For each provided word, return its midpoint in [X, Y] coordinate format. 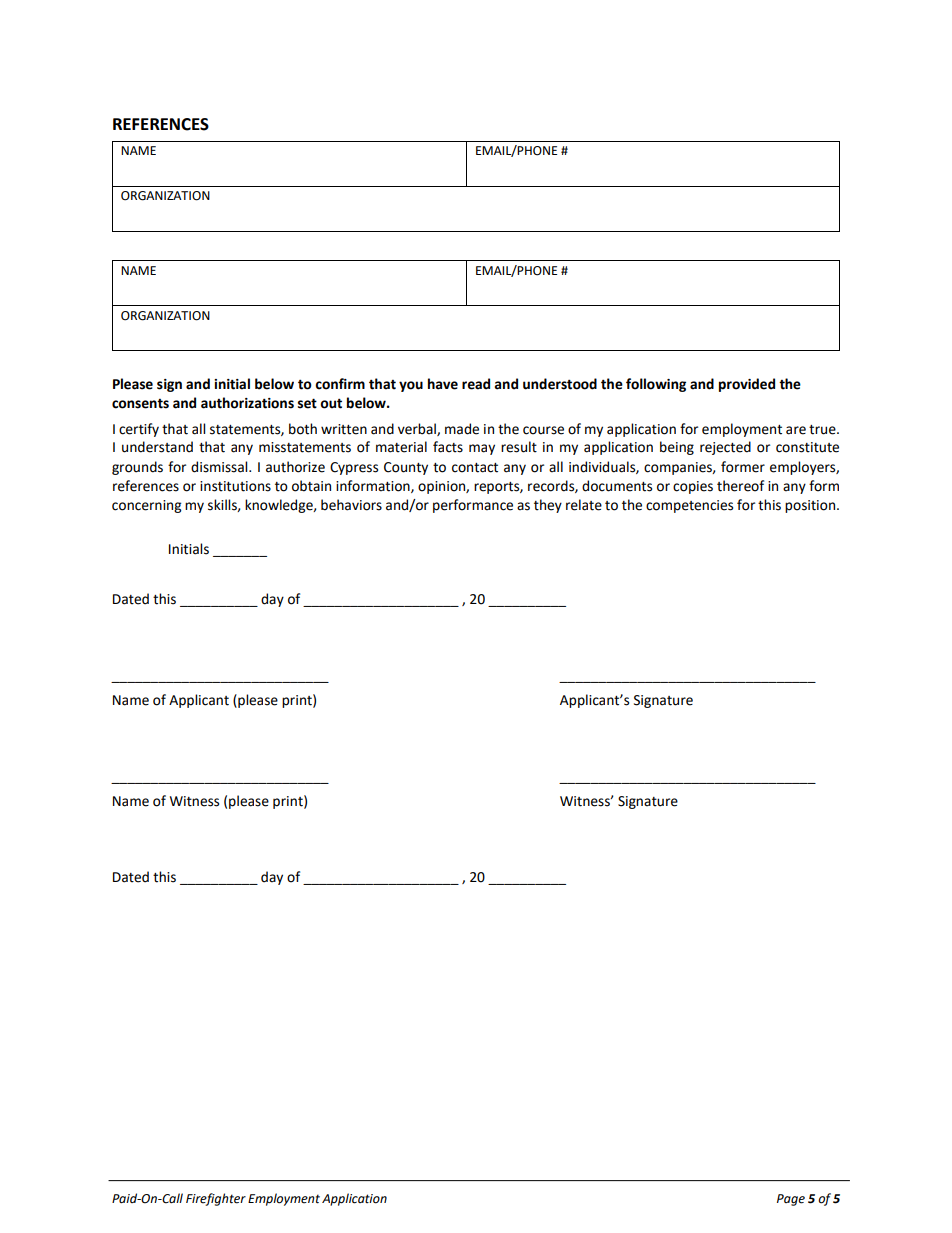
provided [747, 385]
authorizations [247, 403]
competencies [689, 506]
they [548, 506]
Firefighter [216, 1199]
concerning [146, 506]
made [462, 429]
